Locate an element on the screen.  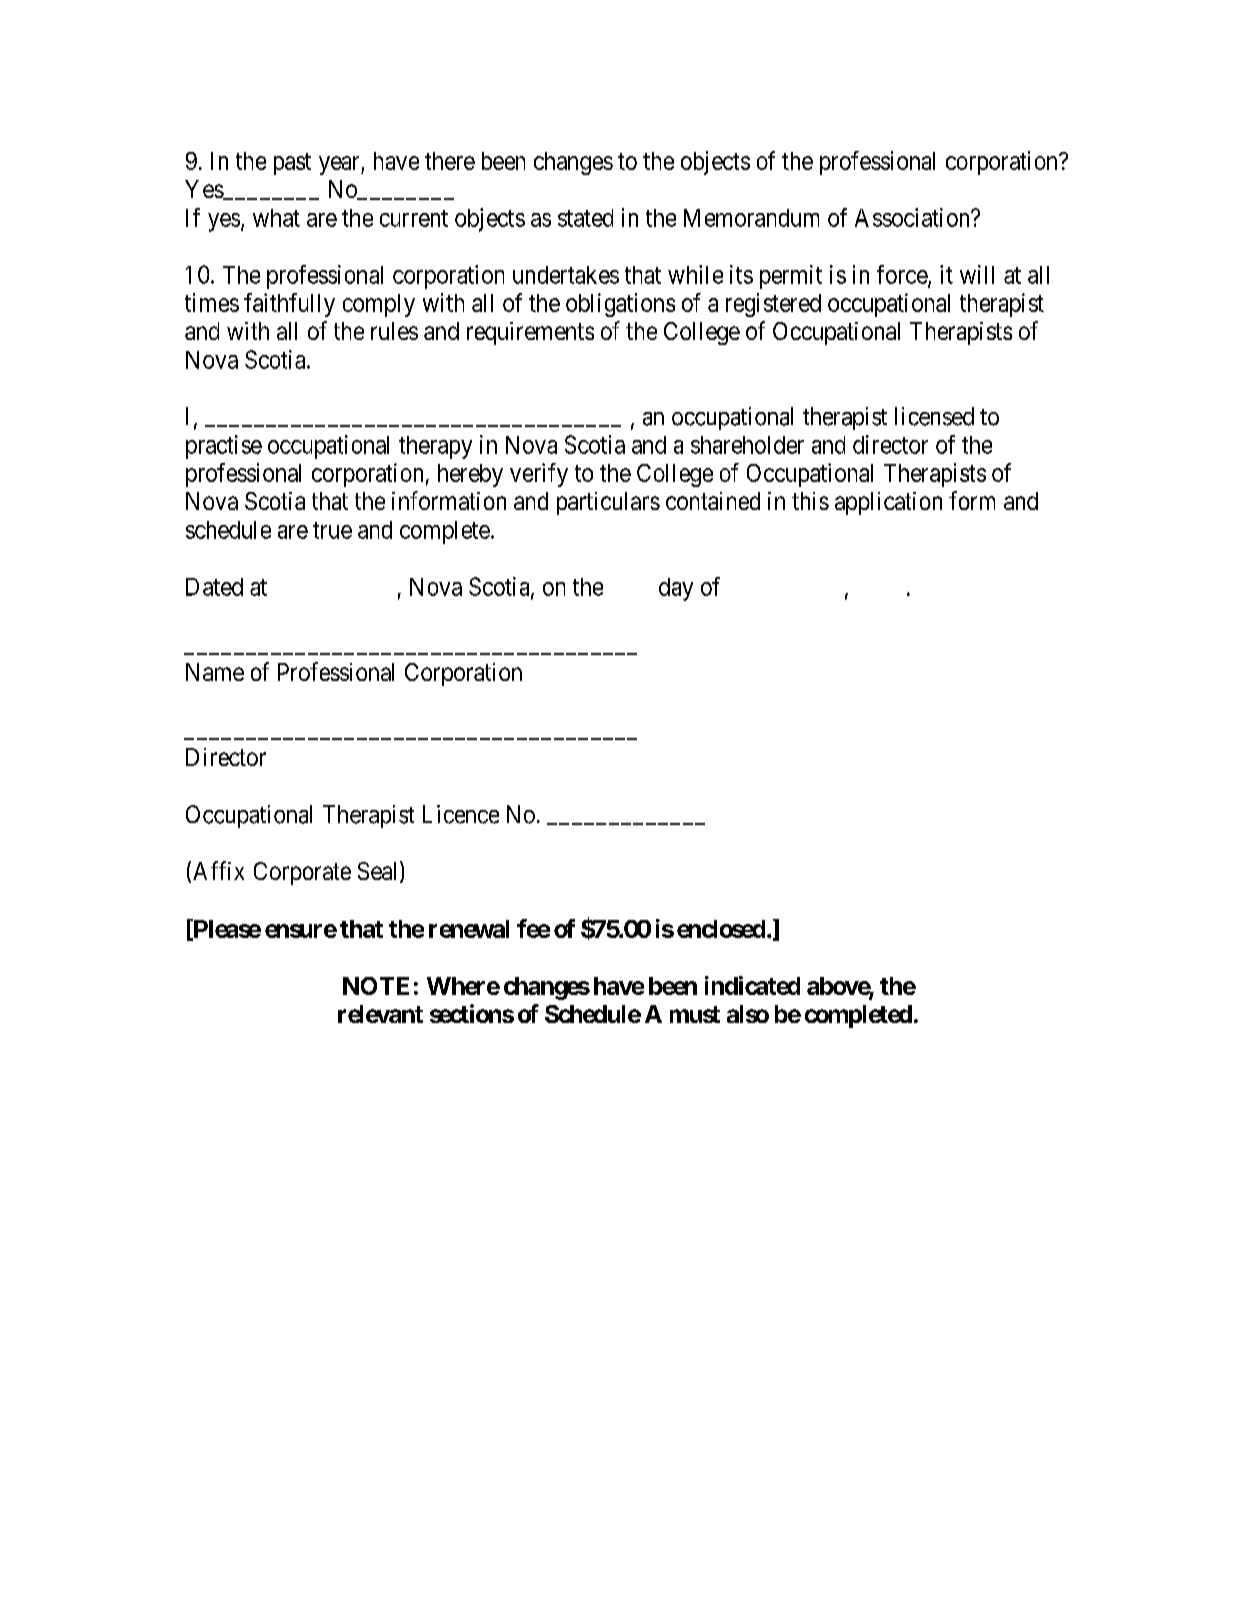
must is located at coordinates (695, 1014).
